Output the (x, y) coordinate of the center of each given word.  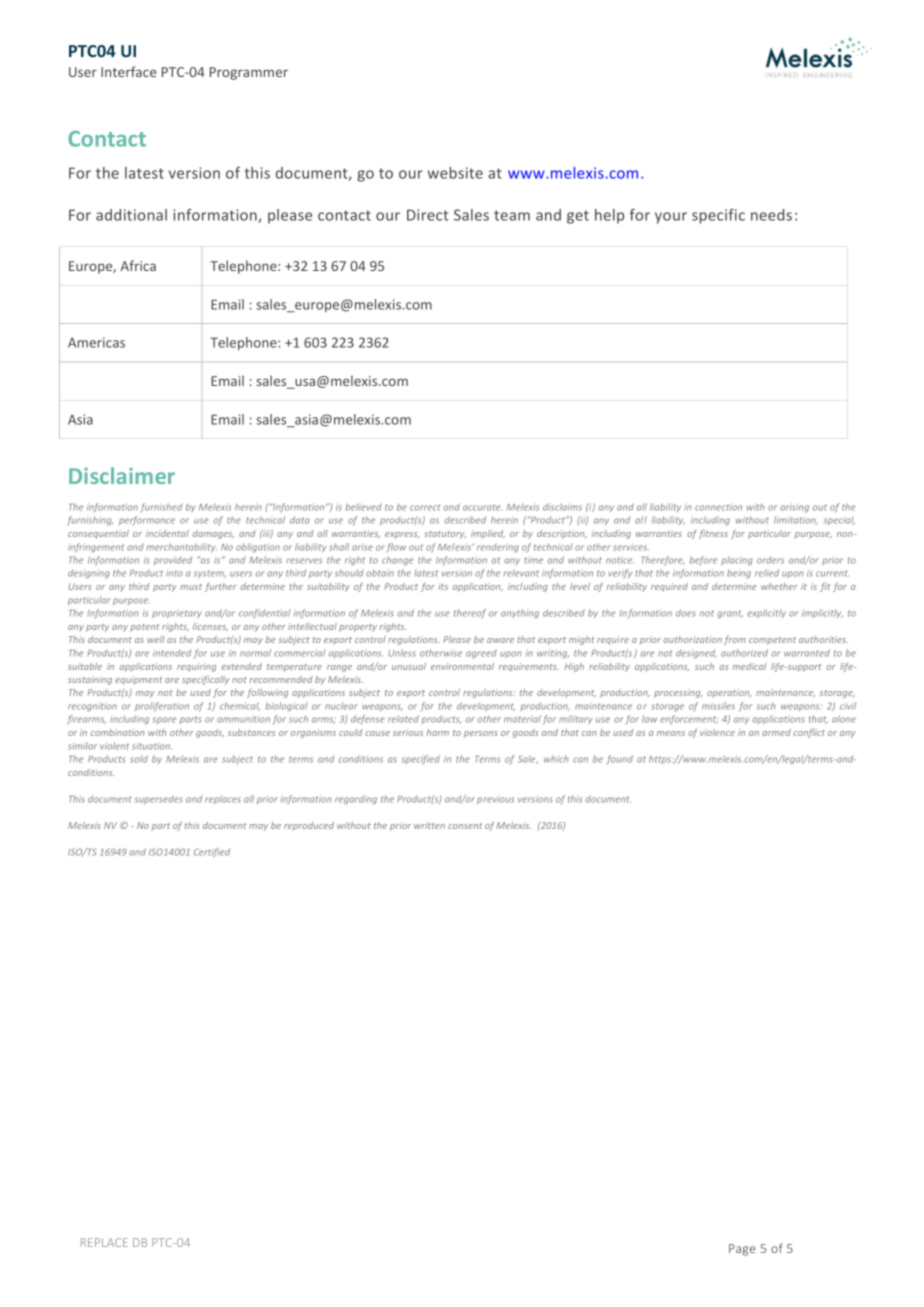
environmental (462, 666)
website (455, 173)
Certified (212, 853)
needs (771, 215)
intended (172, 653)
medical (749, 666)
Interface (129, 71)
